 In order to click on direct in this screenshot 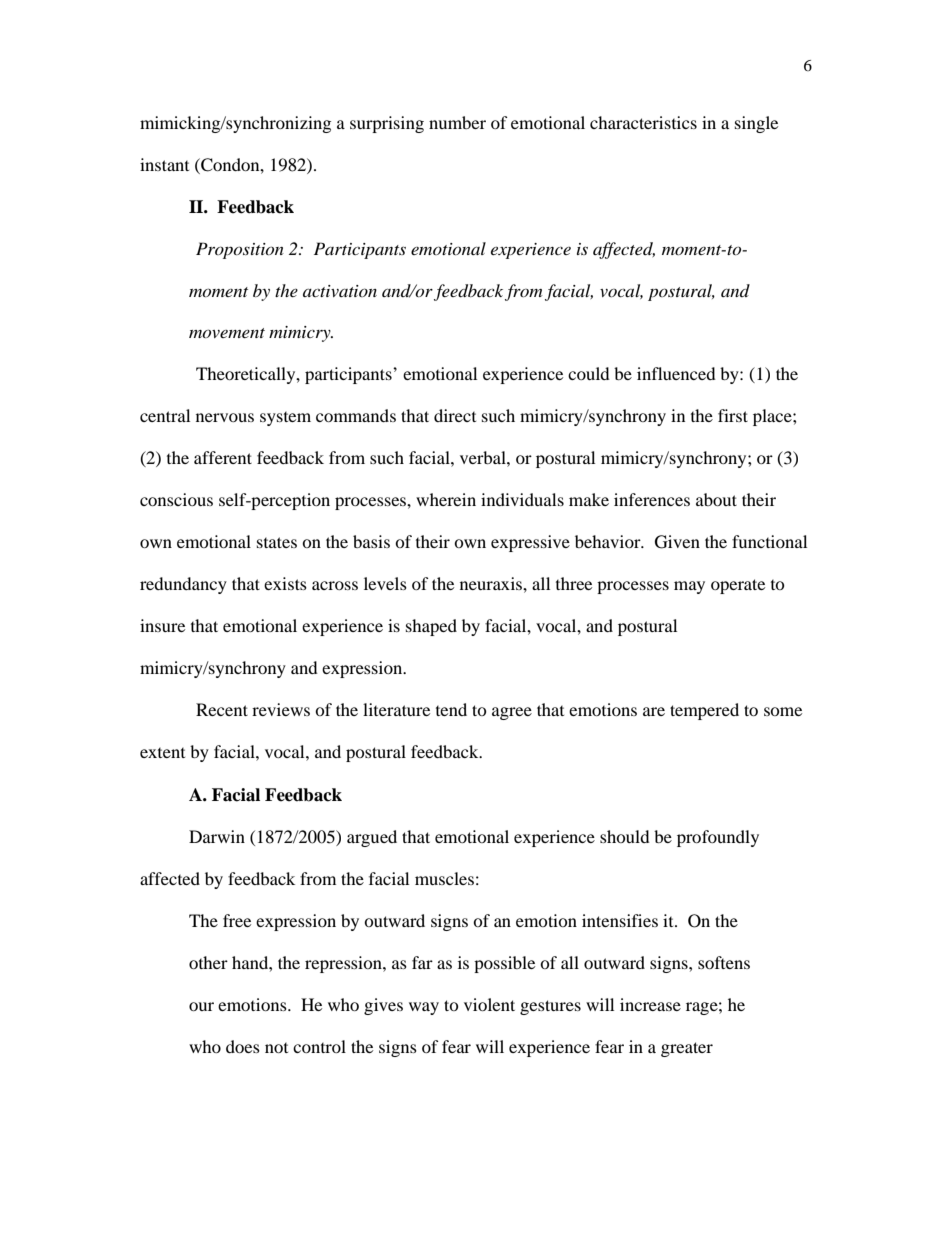, I will do `click(455, 415)`.
